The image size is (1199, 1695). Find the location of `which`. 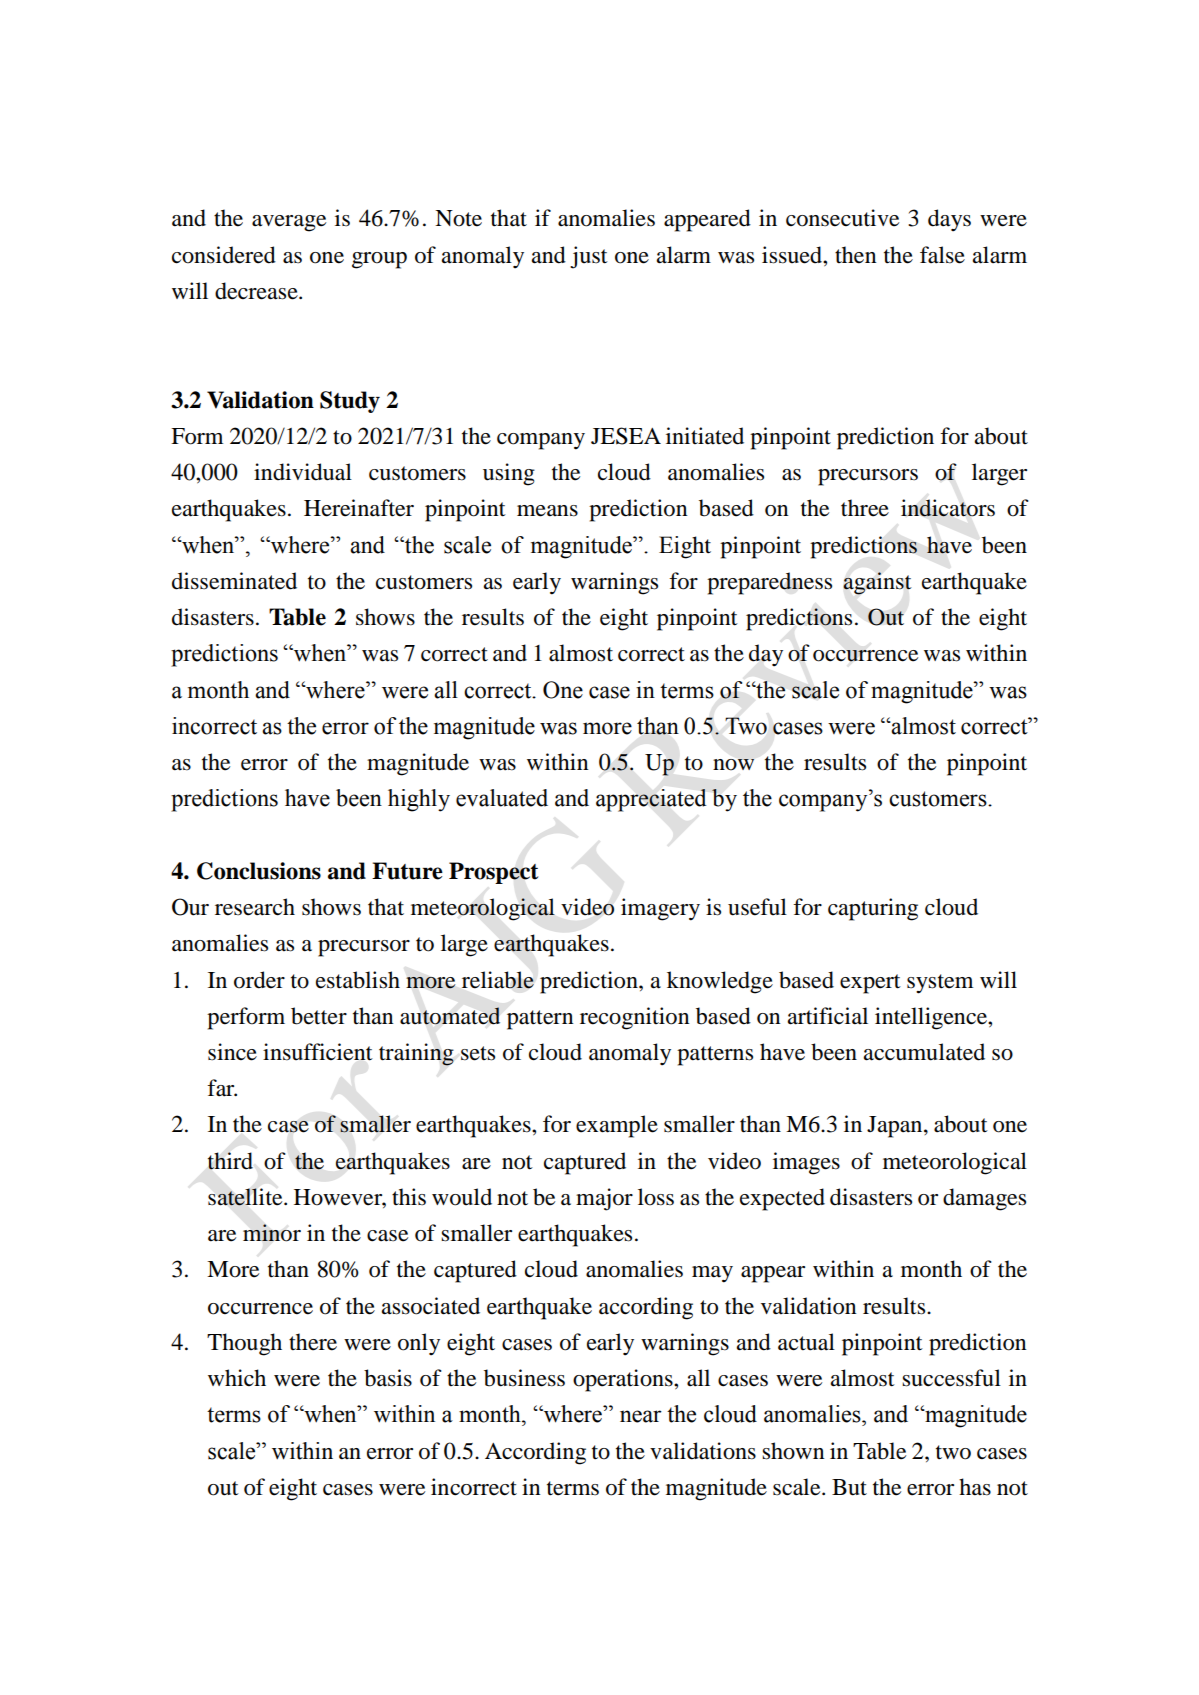

which is located at coordinates (237, 1377).
